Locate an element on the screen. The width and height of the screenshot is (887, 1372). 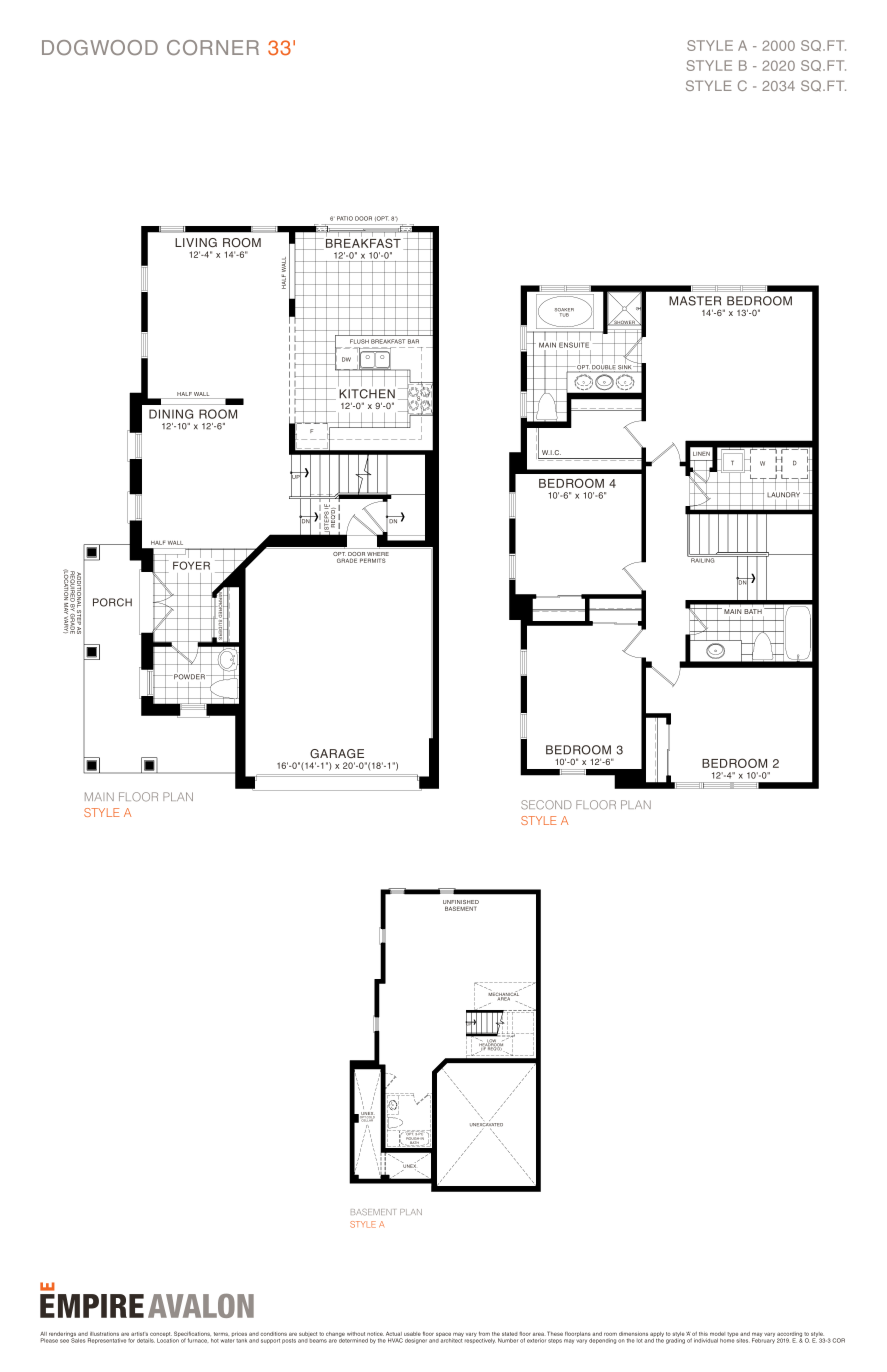
Actual is located at coordinates (394, 1335).
